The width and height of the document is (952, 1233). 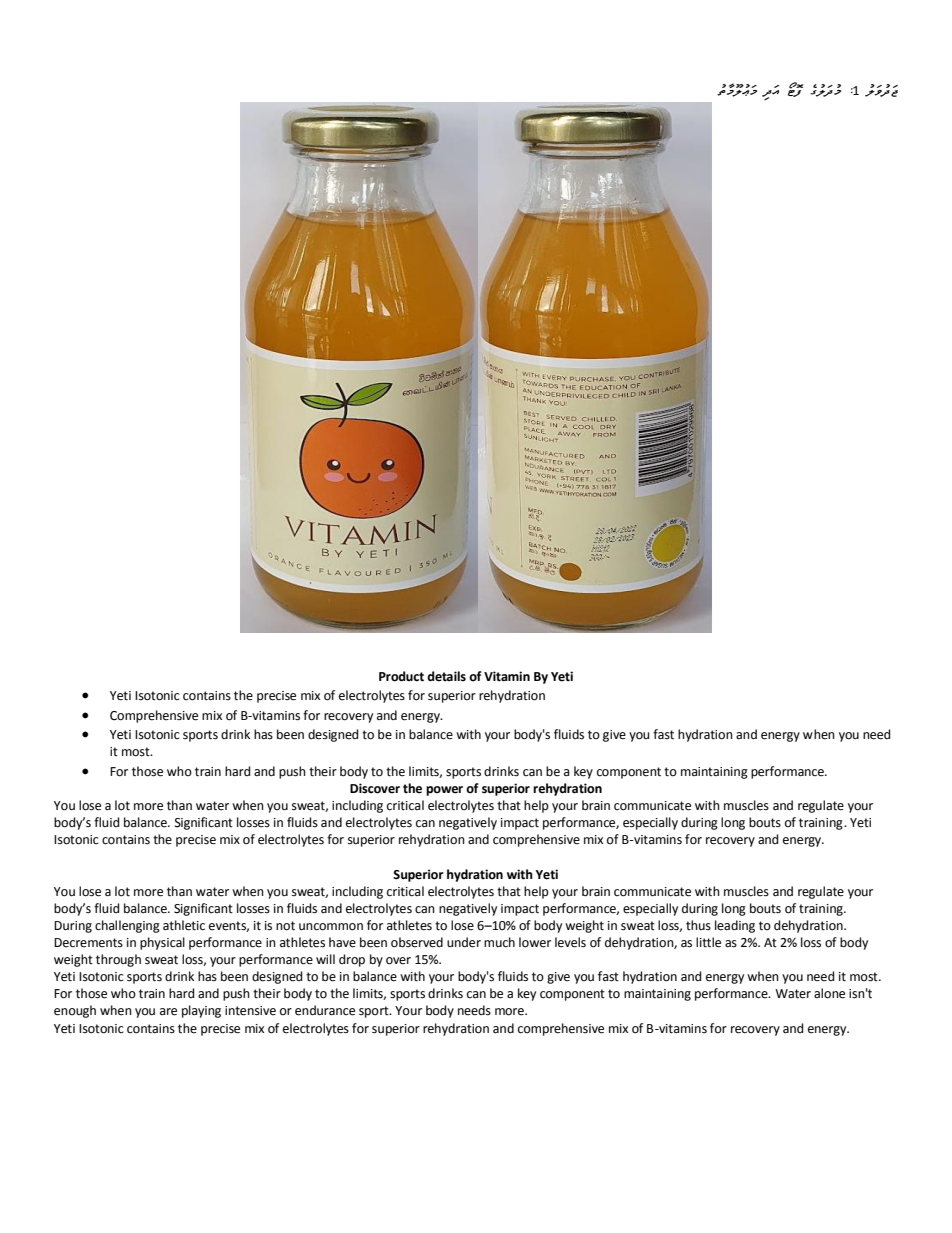 I want to click on Product, so click(x=401, y=676).
